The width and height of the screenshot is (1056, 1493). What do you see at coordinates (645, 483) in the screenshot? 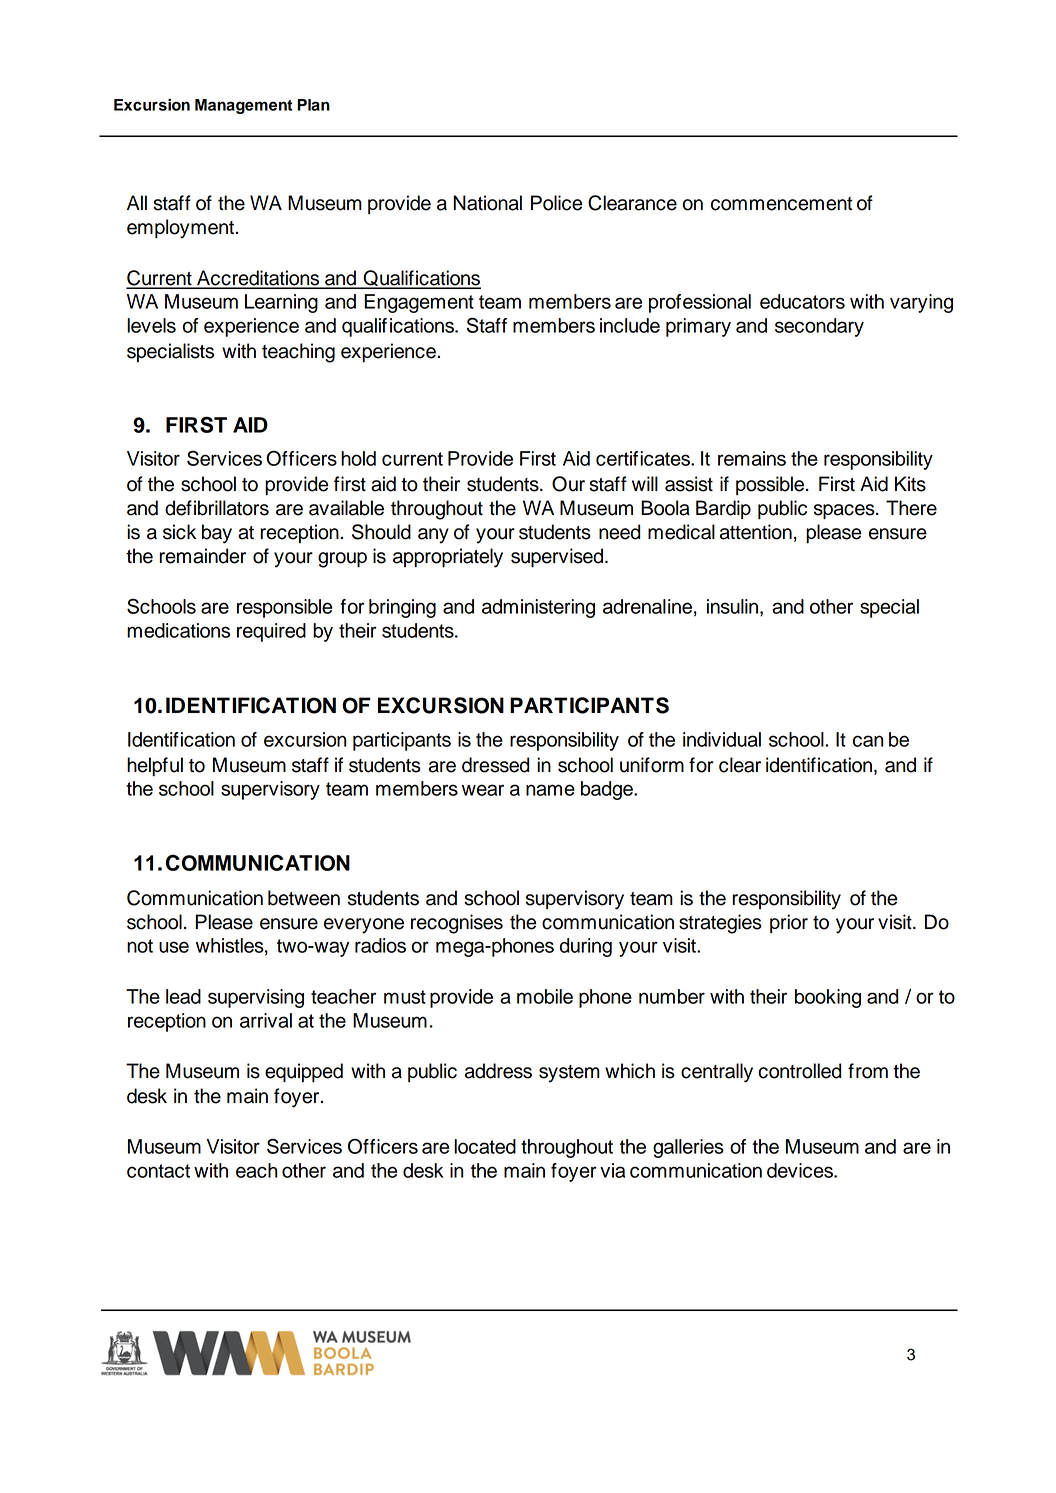
I see `will` at bounding box center [645, 483].
